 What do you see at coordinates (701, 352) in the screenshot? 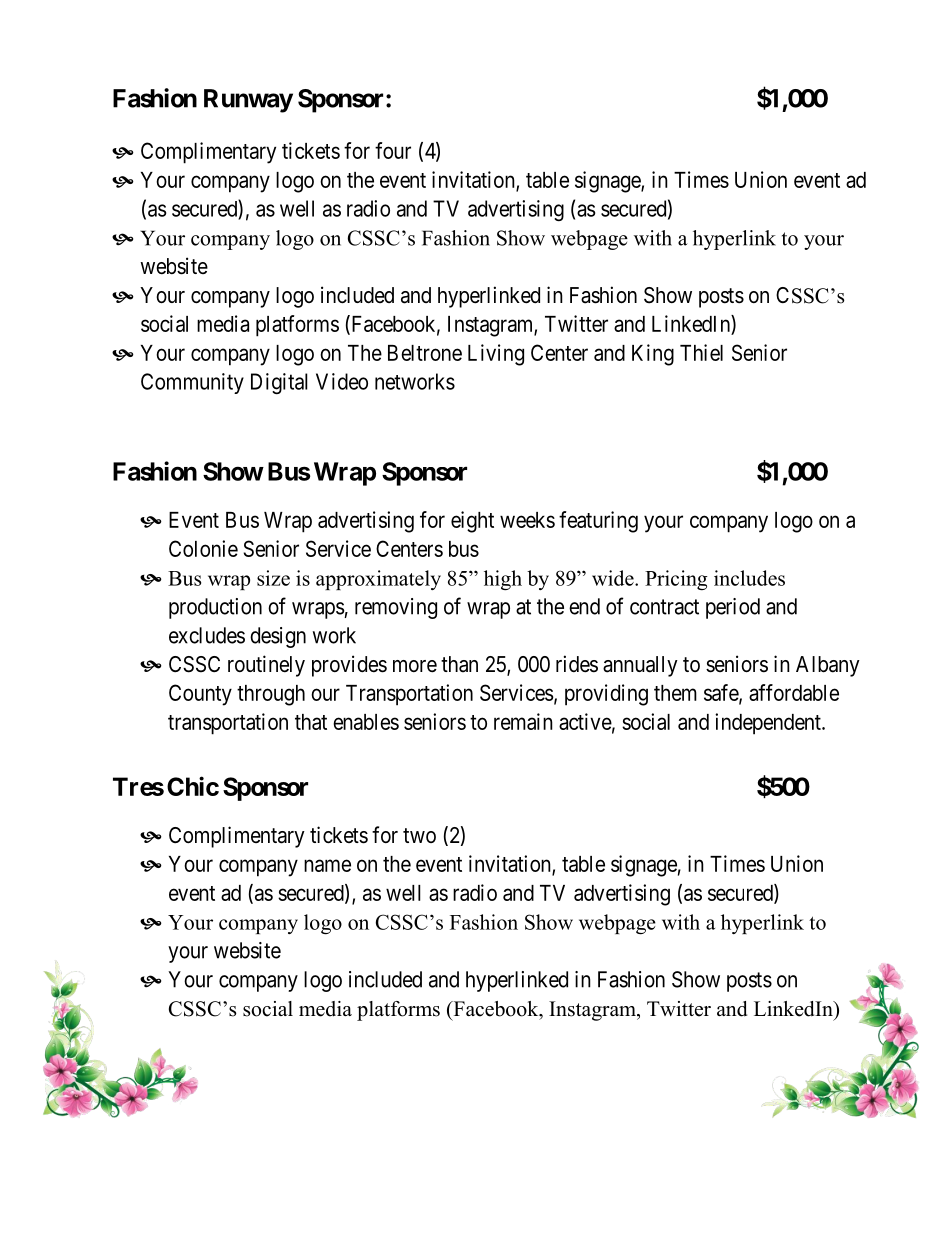
I see `Thiel` at bounding box center [701, 352].
